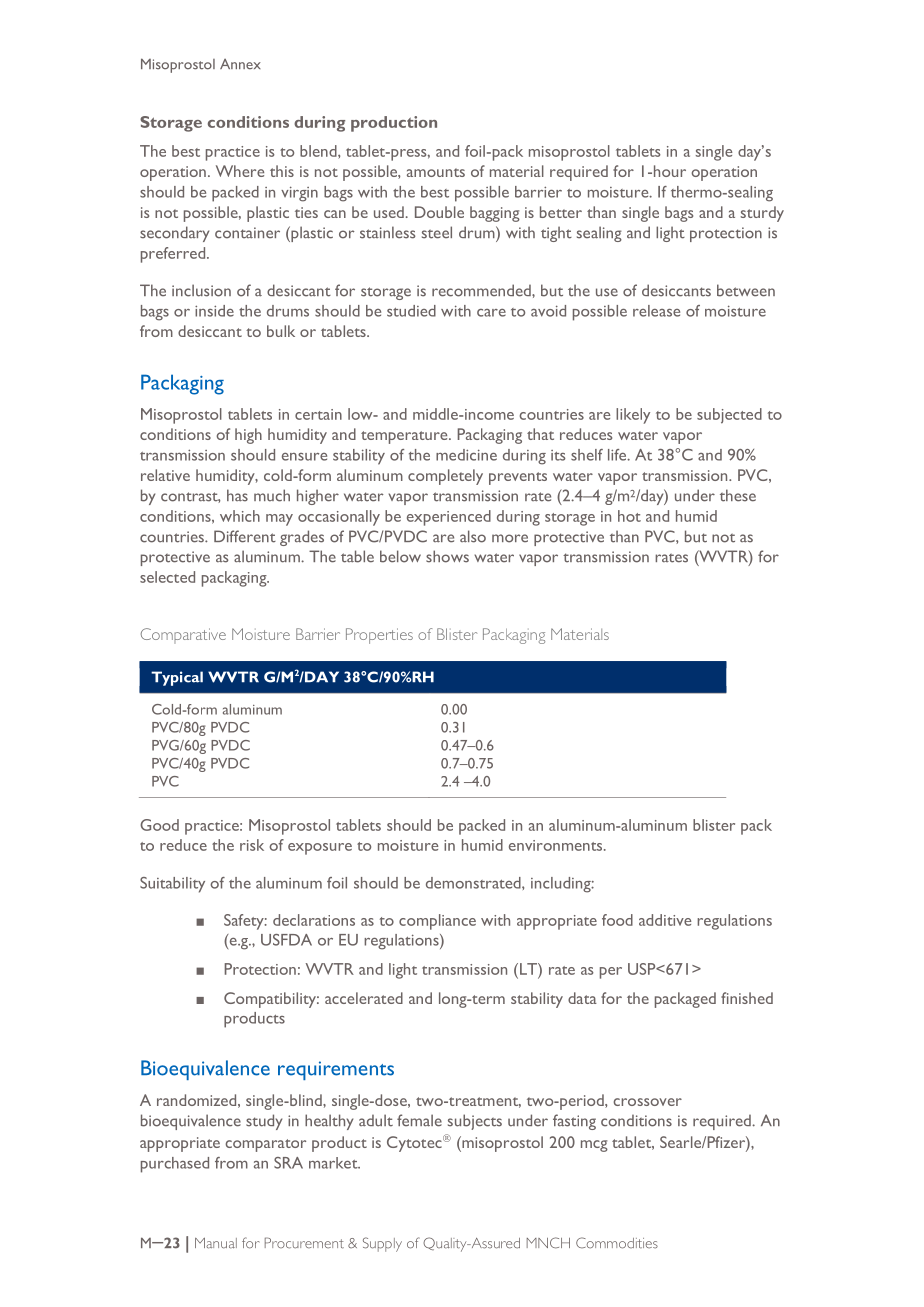 The image size is (924, 1307). Describe the element at coordinates (240, 64) in the screenshot. I see `Annex` at that location.
